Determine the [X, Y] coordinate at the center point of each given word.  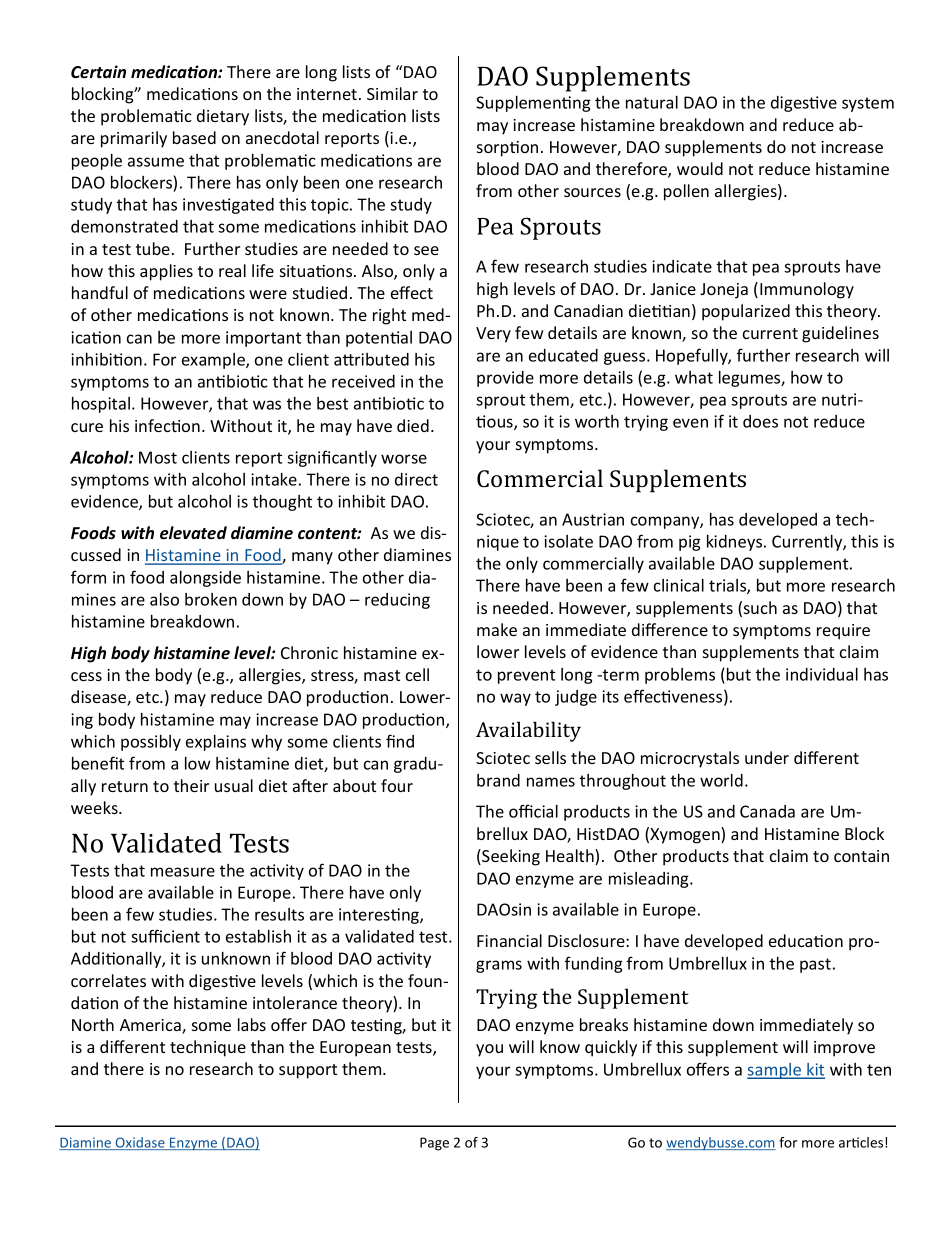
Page [434, 1144]
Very [493, 335]
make [497, 629]
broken [211, 599]
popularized [746, 312]
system [868, 104]
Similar [392, 93]
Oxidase [140, 1143]
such [760, 607]
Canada [767, 811]
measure [183, 872]
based [194, 137]
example [214, 361]
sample [775, 1071]
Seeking [510, 857]
